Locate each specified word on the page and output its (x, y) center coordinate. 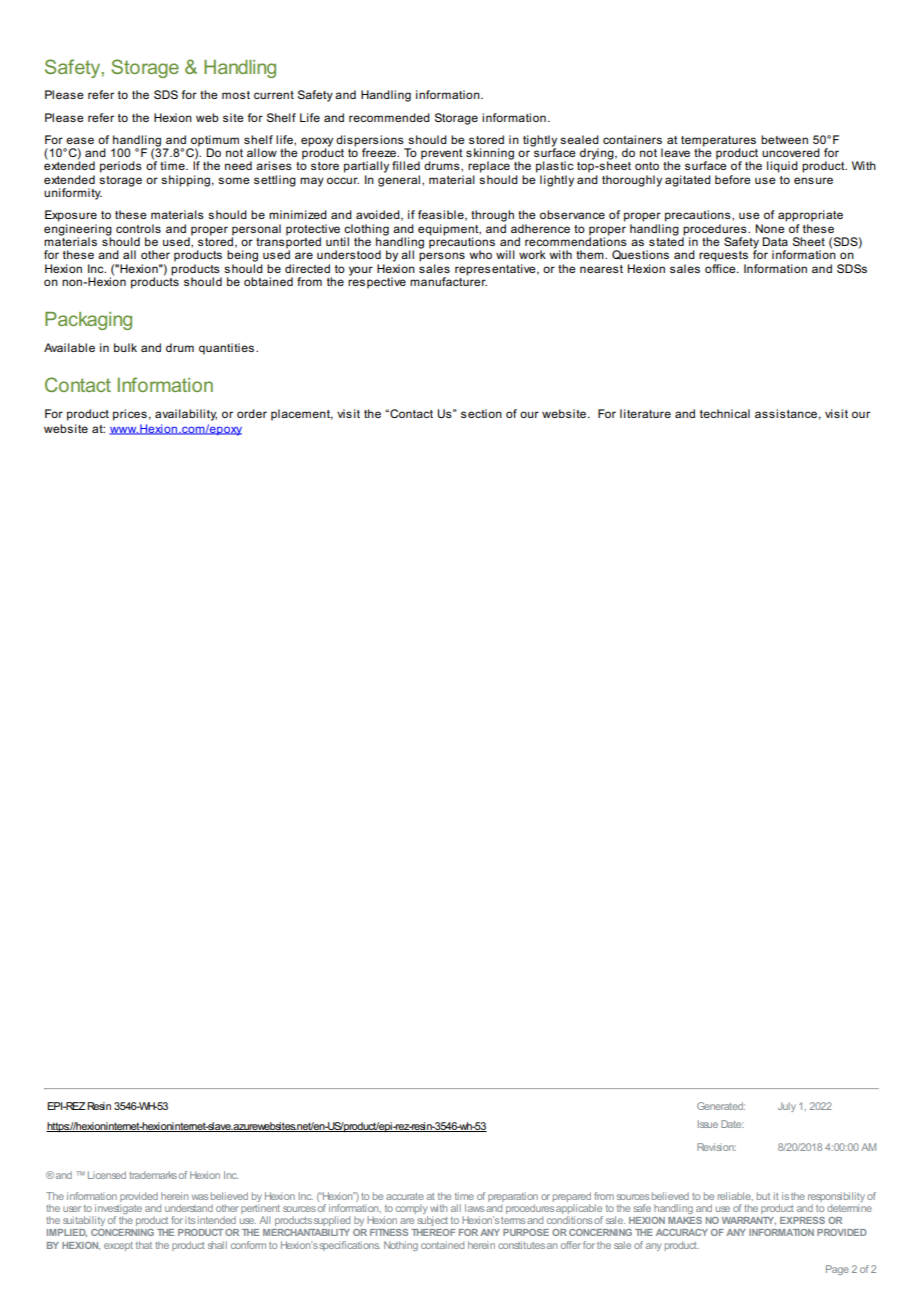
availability (186, 415)
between (784, 139)
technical (725, 413)
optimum (214, 142)
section (481, 413)
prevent (441, 155)
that (144, 1245)
